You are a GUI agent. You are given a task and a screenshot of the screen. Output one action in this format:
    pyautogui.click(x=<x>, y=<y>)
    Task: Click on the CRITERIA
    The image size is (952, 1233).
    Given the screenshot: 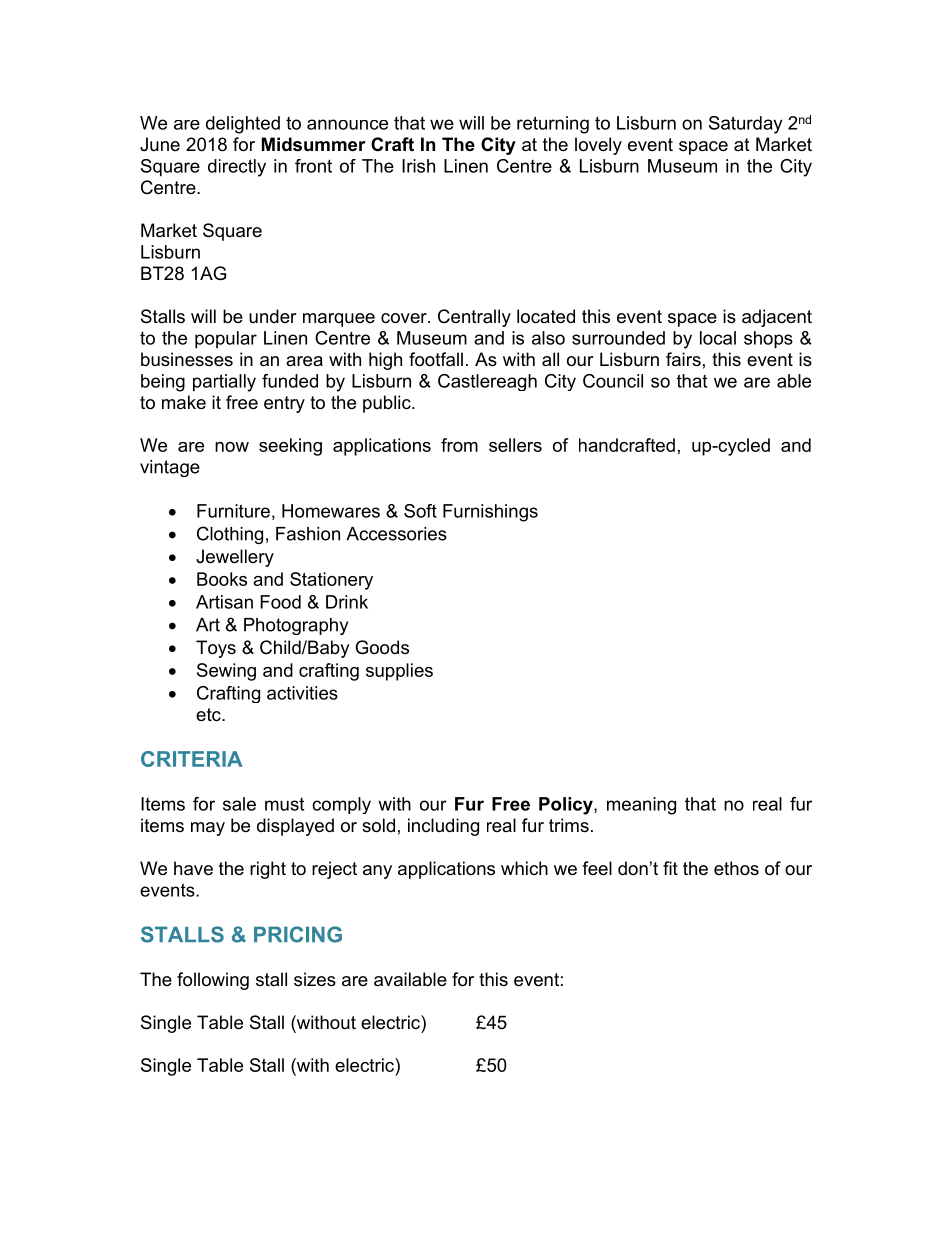 What is the action you would take?
    pyautogui.click(x=192, y=759)
